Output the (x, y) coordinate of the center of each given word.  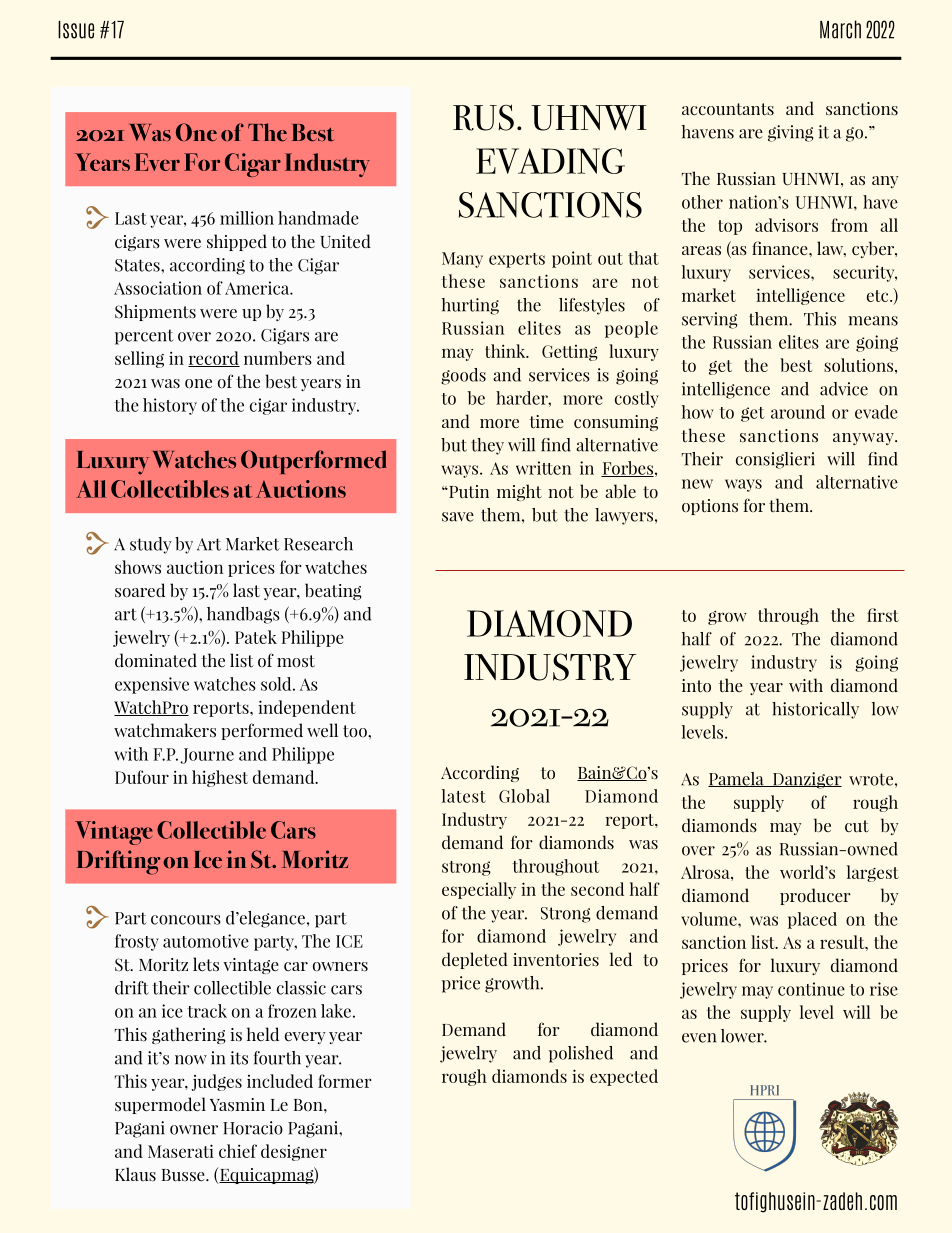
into (696, 686)
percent (144, 337)
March (840, 29)
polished (581, 1054)
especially (479, 890)
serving (709, 320)
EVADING (550, 161)
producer (815, 896)
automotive (206, 941)
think (506, 351)
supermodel (160, 1105)
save (458, 517)
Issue (76, 30)
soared (140, 590)
